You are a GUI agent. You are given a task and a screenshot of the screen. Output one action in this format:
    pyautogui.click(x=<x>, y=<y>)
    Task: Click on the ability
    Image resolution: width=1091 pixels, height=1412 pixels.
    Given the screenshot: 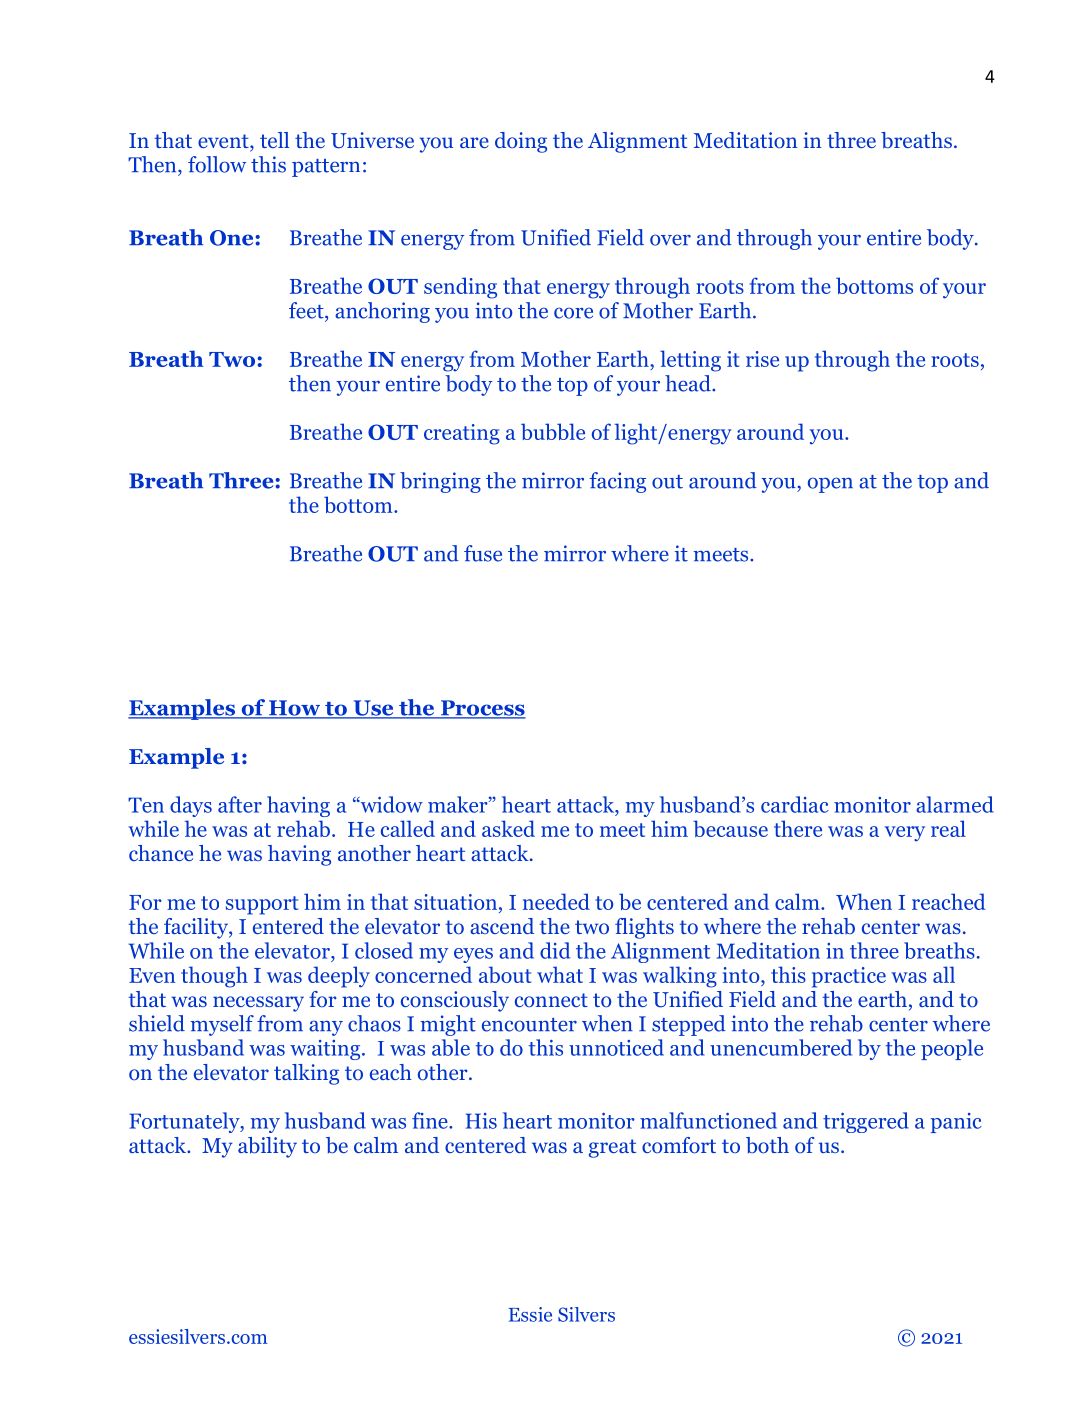 What is the action you would take?
    pyautogui.click(x=267, y=1147)
